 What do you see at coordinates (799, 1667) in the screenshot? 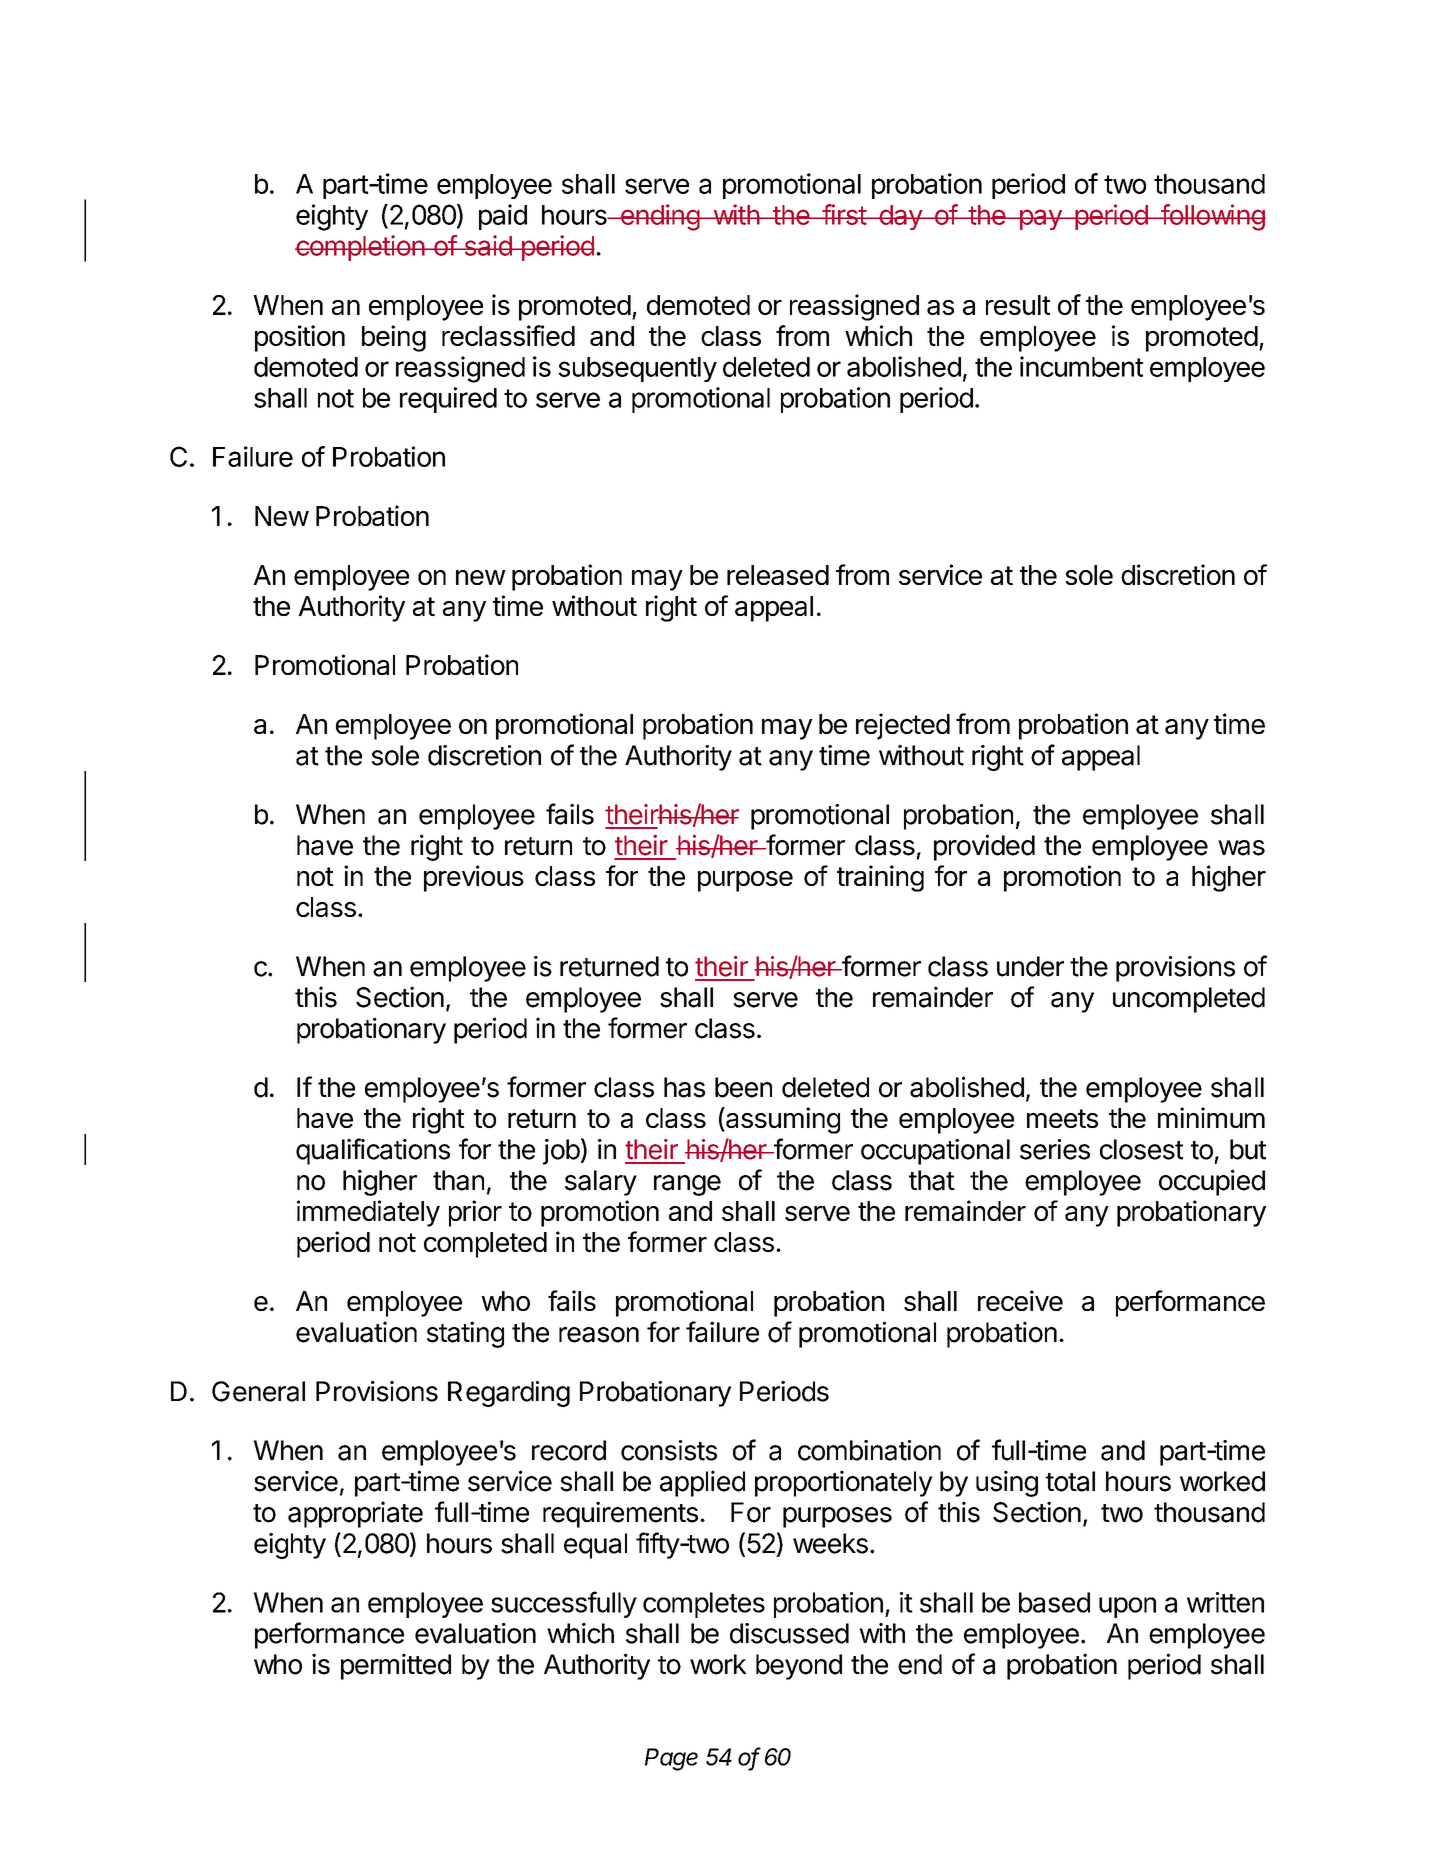
I see `beyond` at bounding box center [799, 1667].
